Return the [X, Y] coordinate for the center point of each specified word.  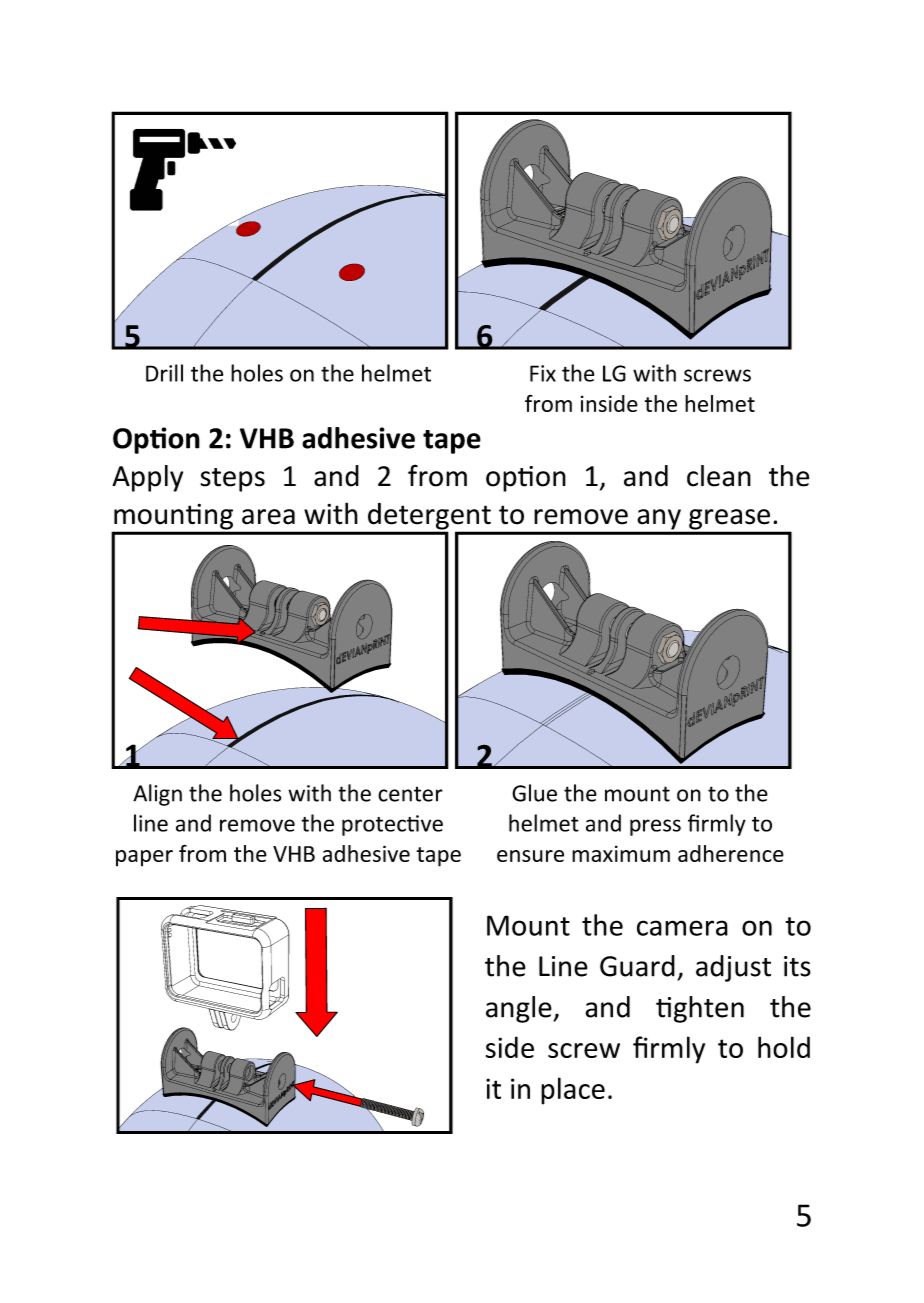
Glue [534, 793]
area [268, 517]
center [410, 794]
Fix [543, 373]
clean [719, 476]
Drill [164, 373]
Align [157, 795]
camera [682, 928]
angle [520, 1009]
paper [144, 858]
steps [232, 480]
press [655, 827]
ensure [530, 856]
